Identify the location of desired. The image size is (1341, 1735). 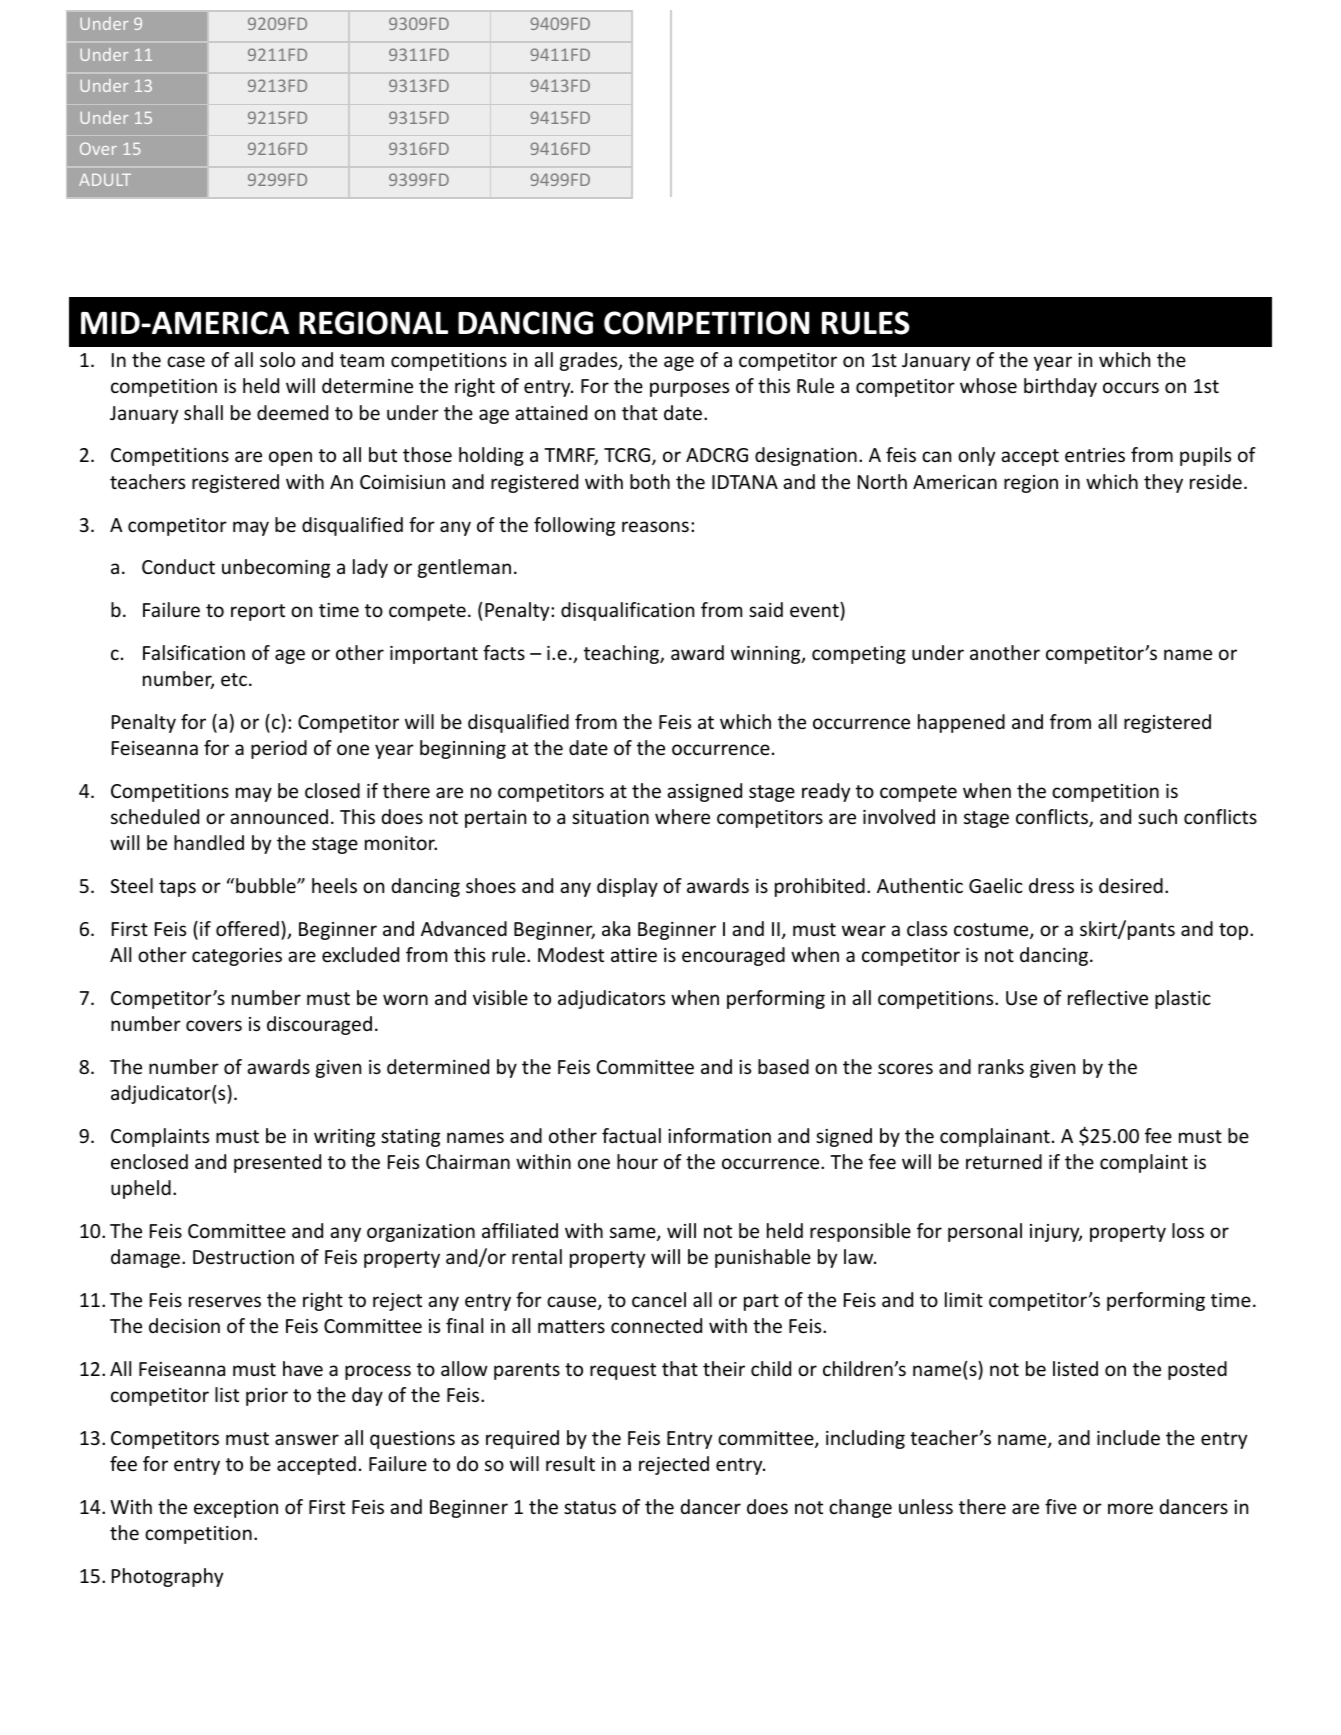
(1131, 885).
